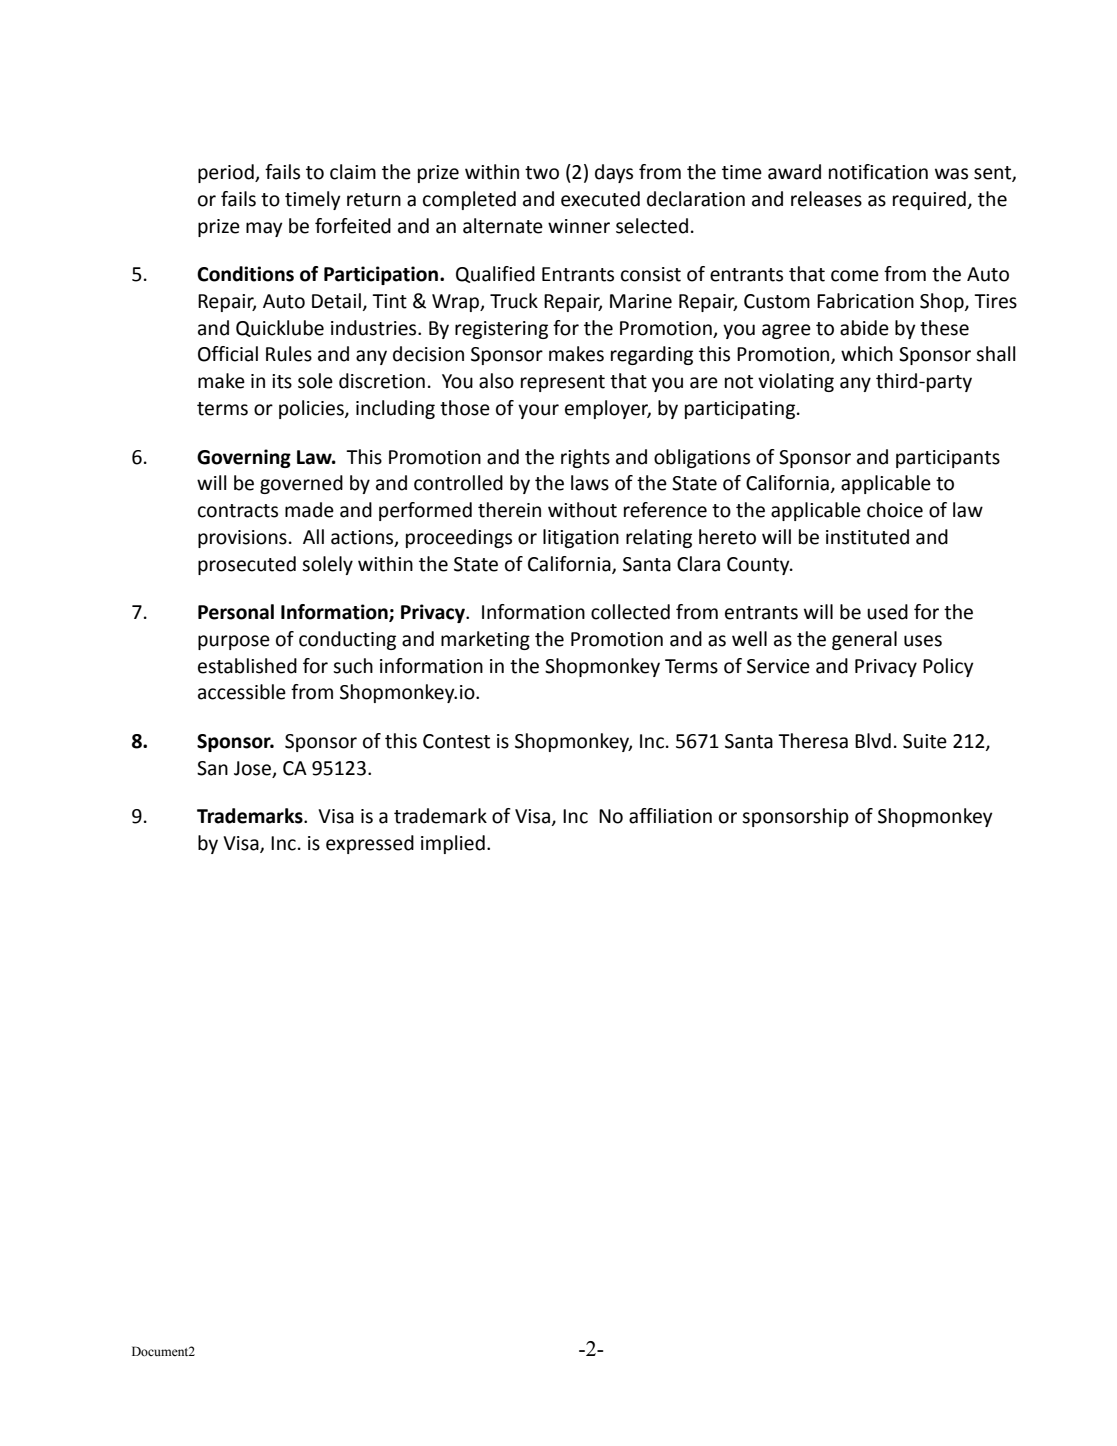 This document has width=1117, height=1446. Describe the element at coordinates (867, 354) in the document. I see `which` at that location.
